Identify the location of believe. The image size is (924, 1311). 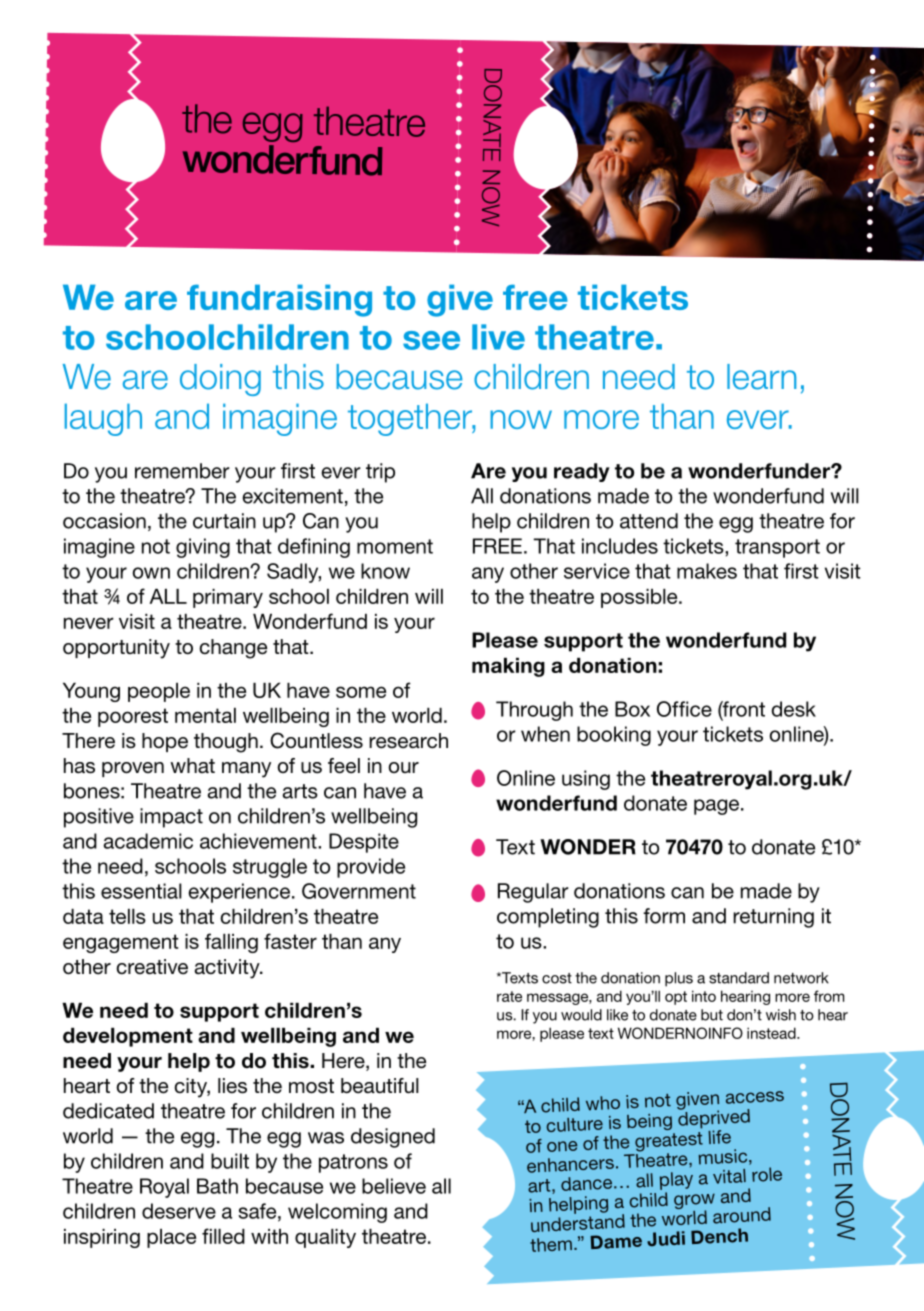
(394, 1186).
